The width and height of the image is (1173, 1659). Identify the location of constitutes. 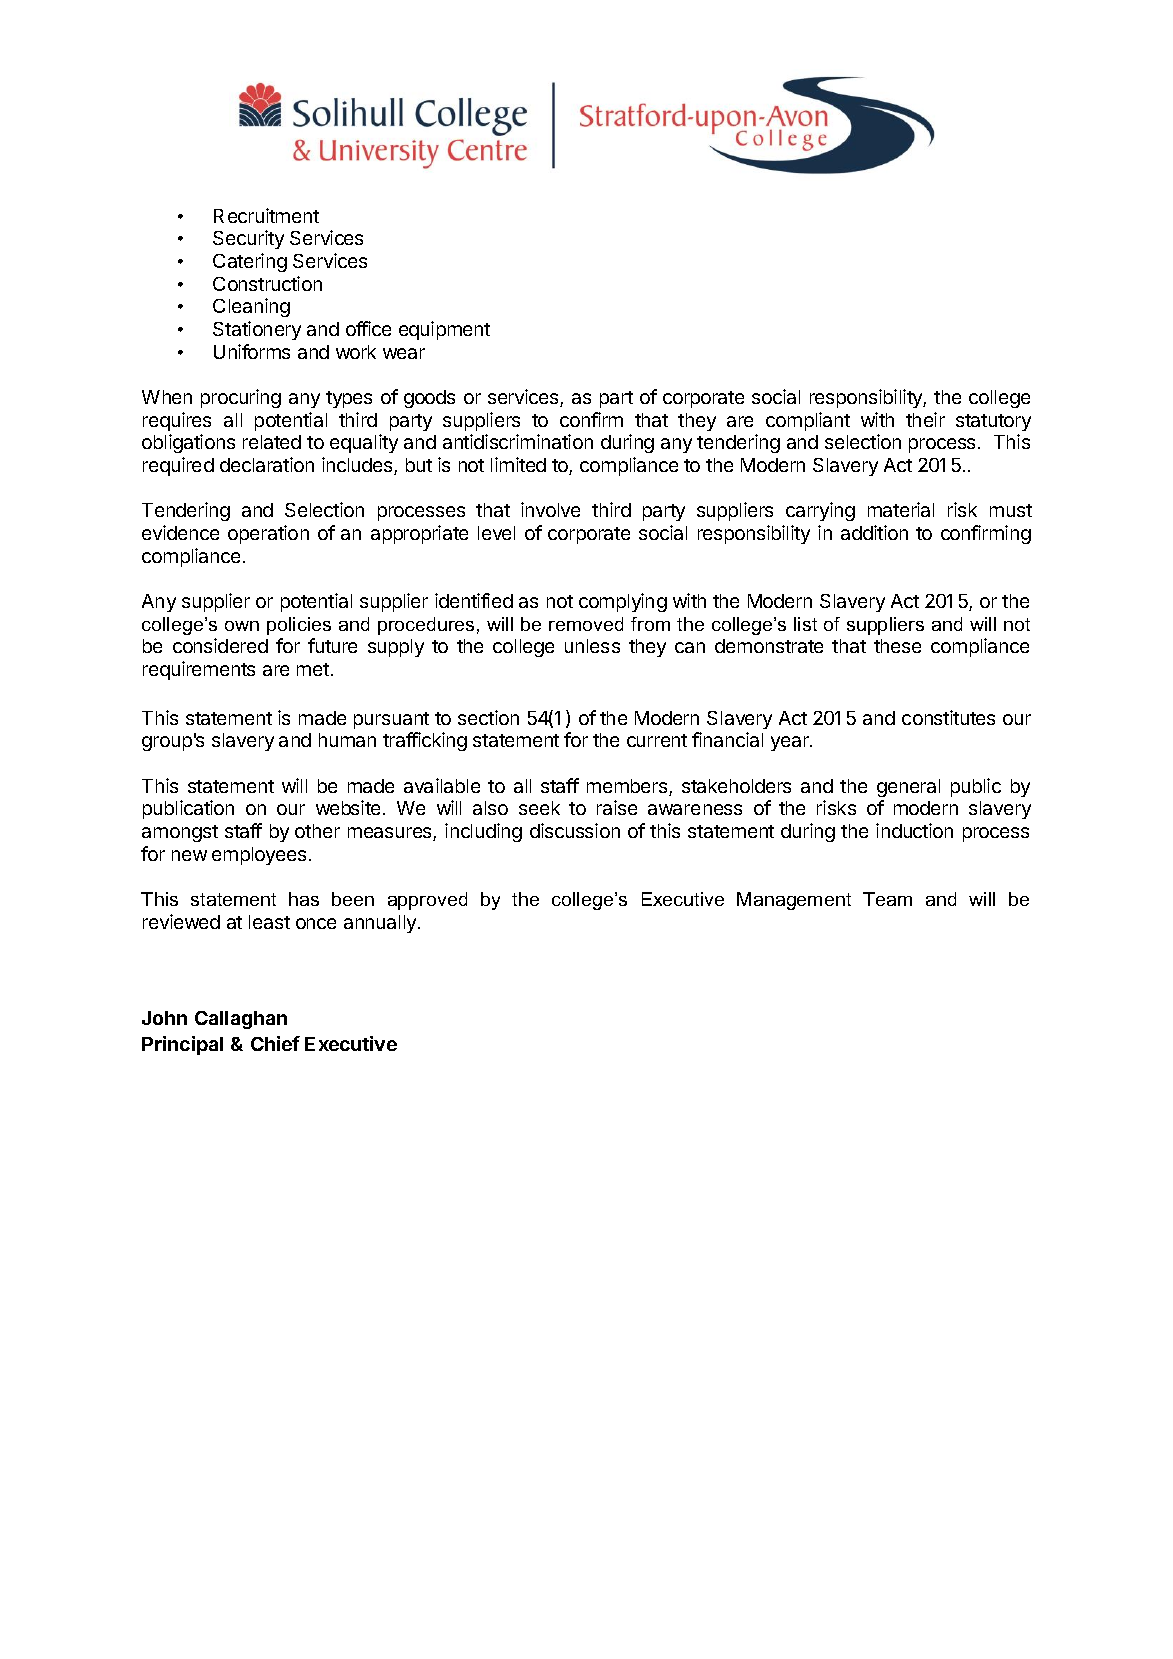
(948, 717).
